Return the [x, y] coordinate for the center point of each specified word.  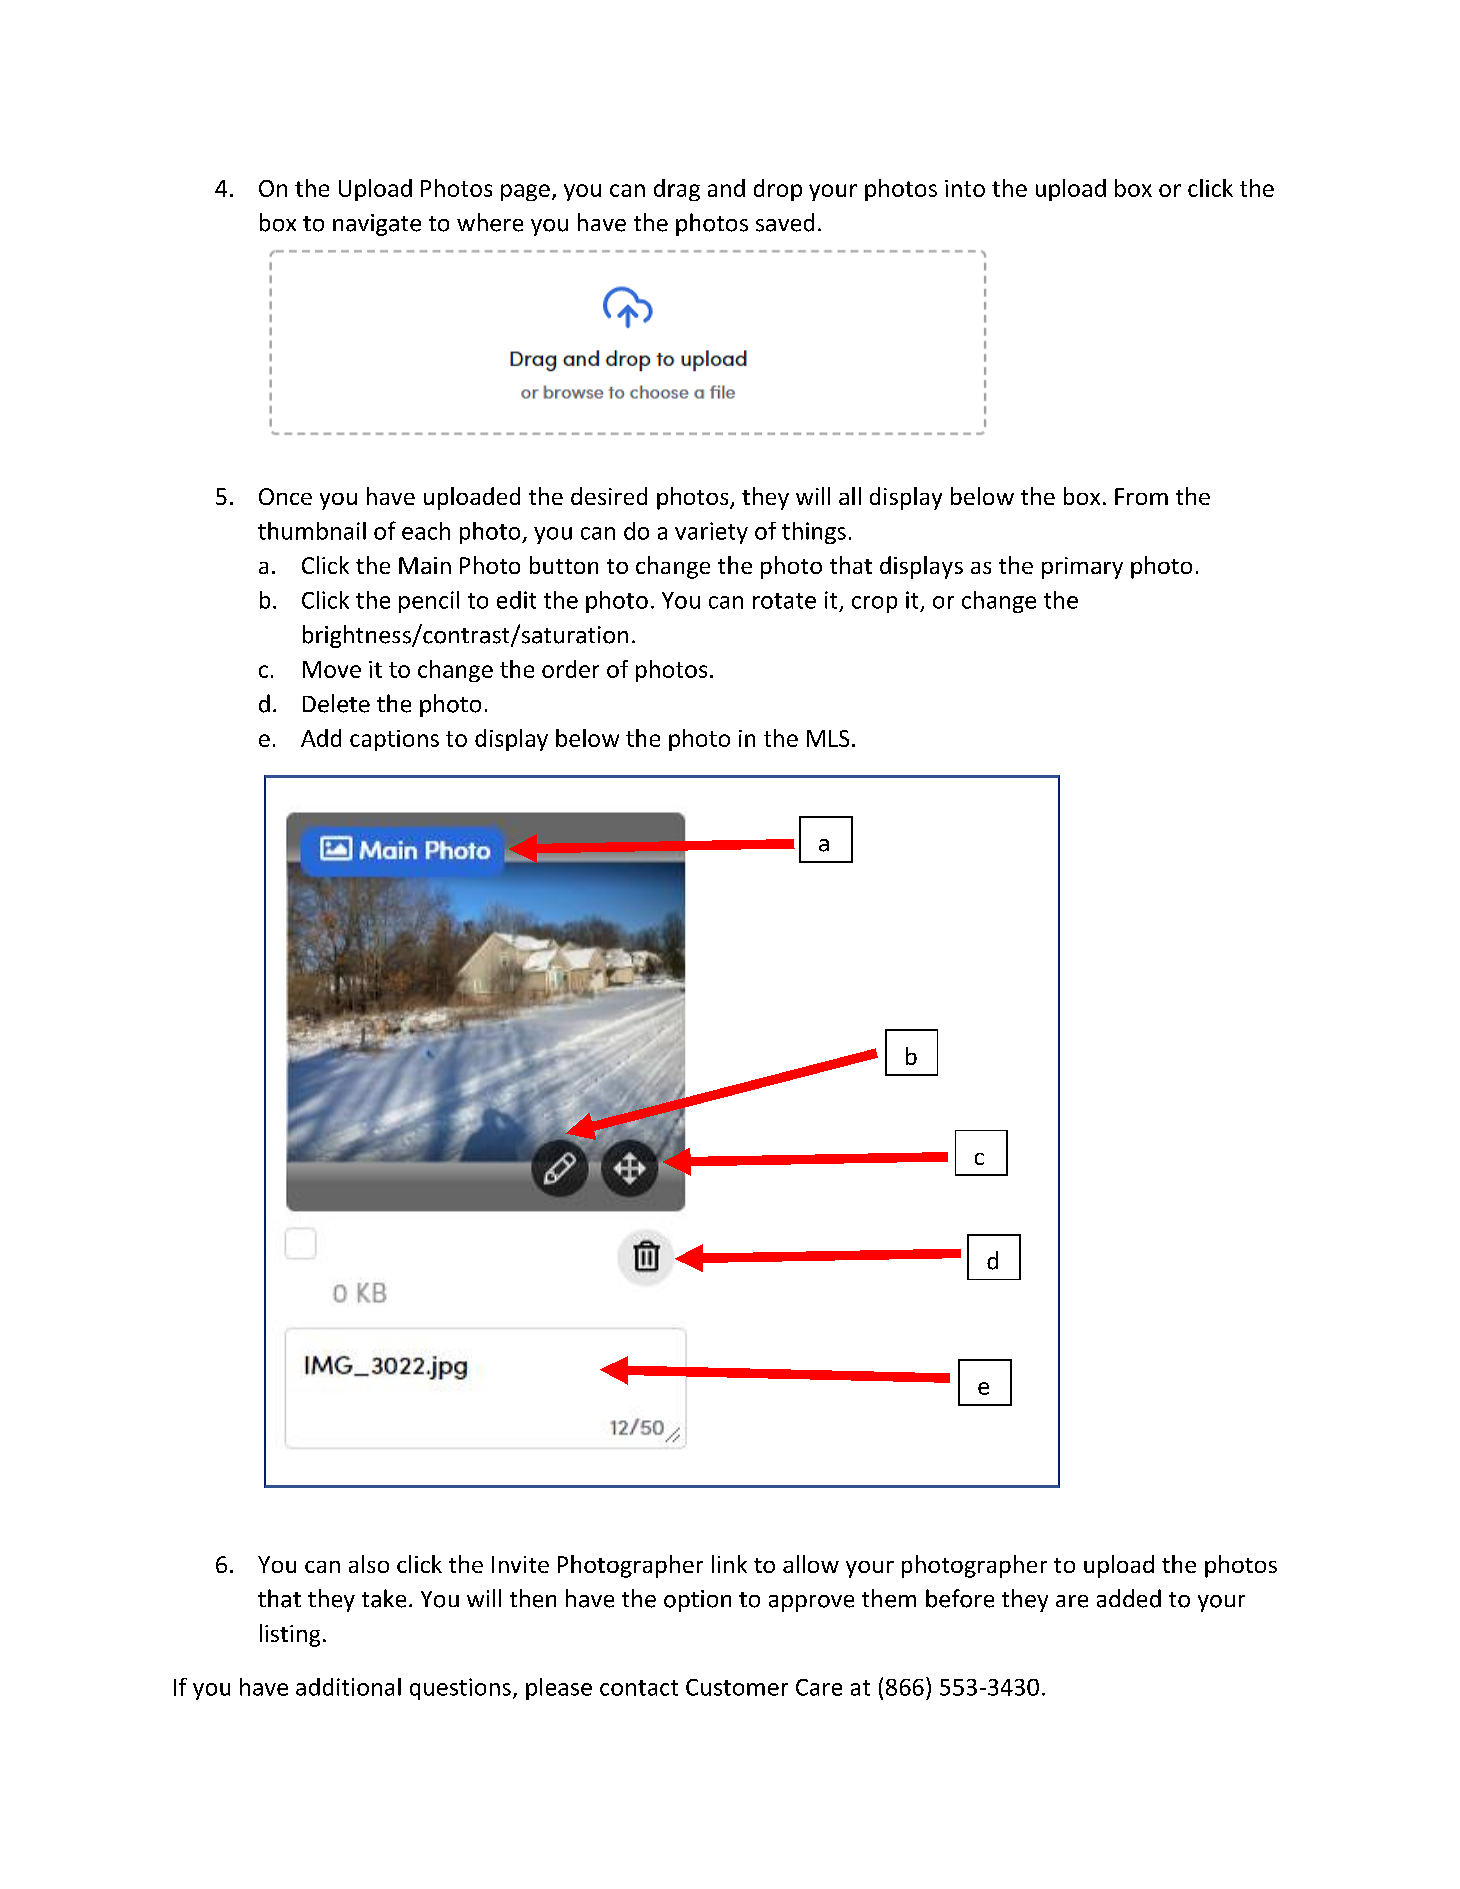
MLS [828, 738]
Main [425, 565]
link [729, 1564]
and [726, 188]
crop [874, 604]
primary [1082, 568]
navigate [377, 225]
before [960, 1598]
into [965, 188]
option [697, 1601]
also [369, 1564]
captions [394, 740]
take [384, 1598]
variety [711, 533]
